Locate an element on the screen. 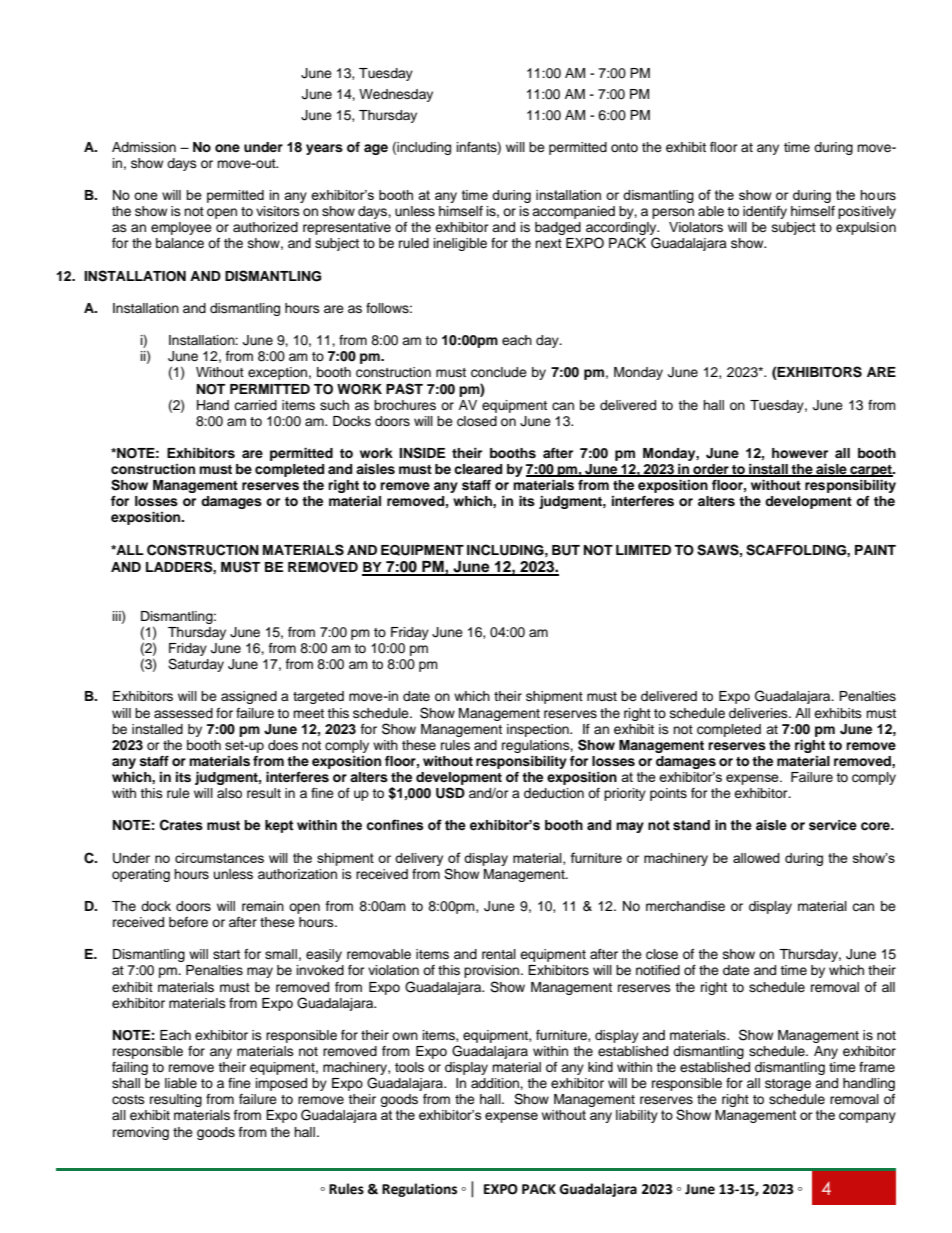 Image resolution: width=952 pixels, height=1233 pixels. addition is located at coordinates (496, 1083).
